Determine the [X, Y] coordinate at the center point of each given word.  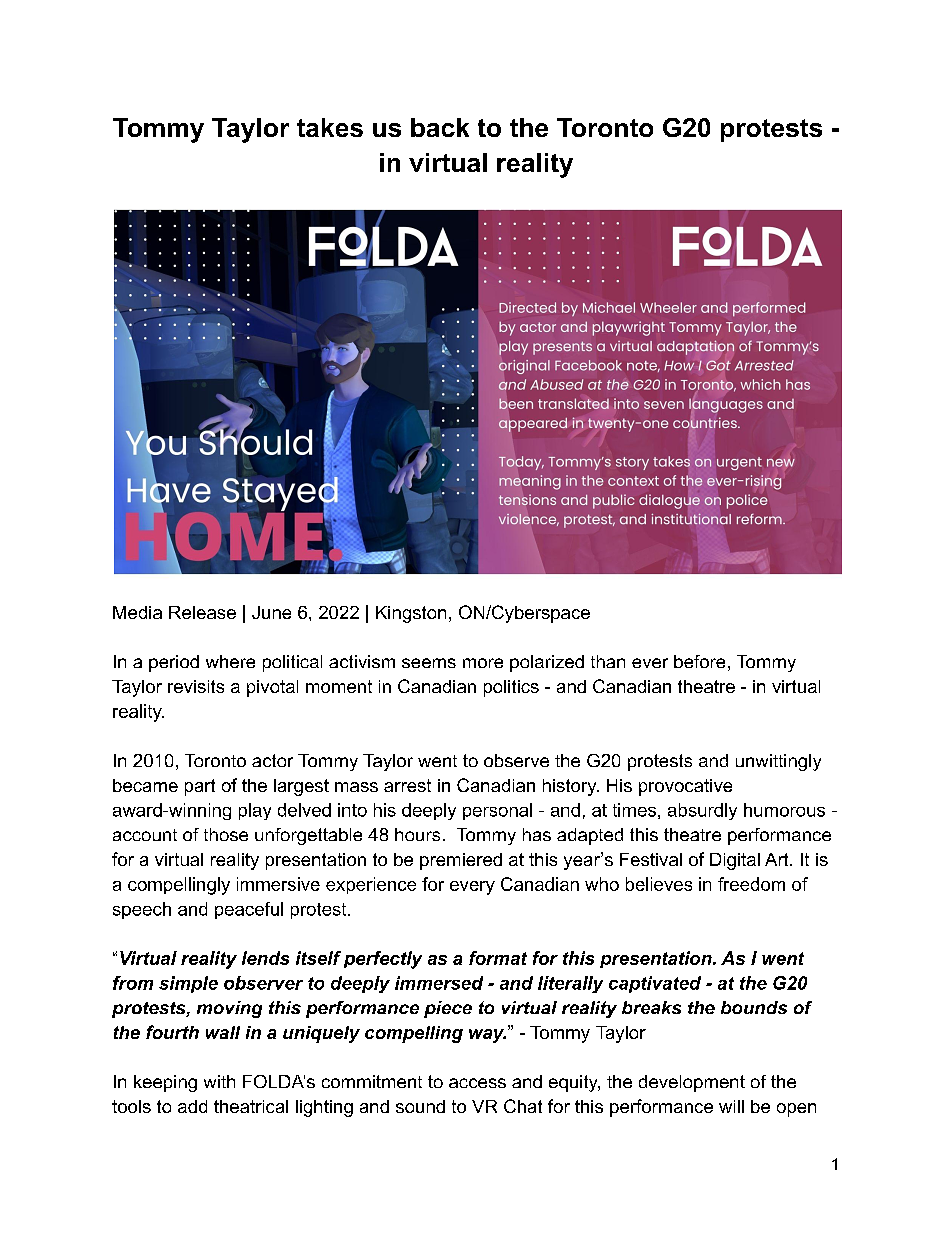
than [608, 661]
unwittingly [778, 762]
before [699, 661]
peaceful [249, 910]
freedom [751, 884]
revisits [196, 686]
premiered [461, 861]
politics [511, 688]
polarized [547, 663]
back [440, 127]
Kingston [411, 614]
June [271, 612]
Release [202, 612]
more [483, 663]
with [219, 1081]
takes [330, 127]
